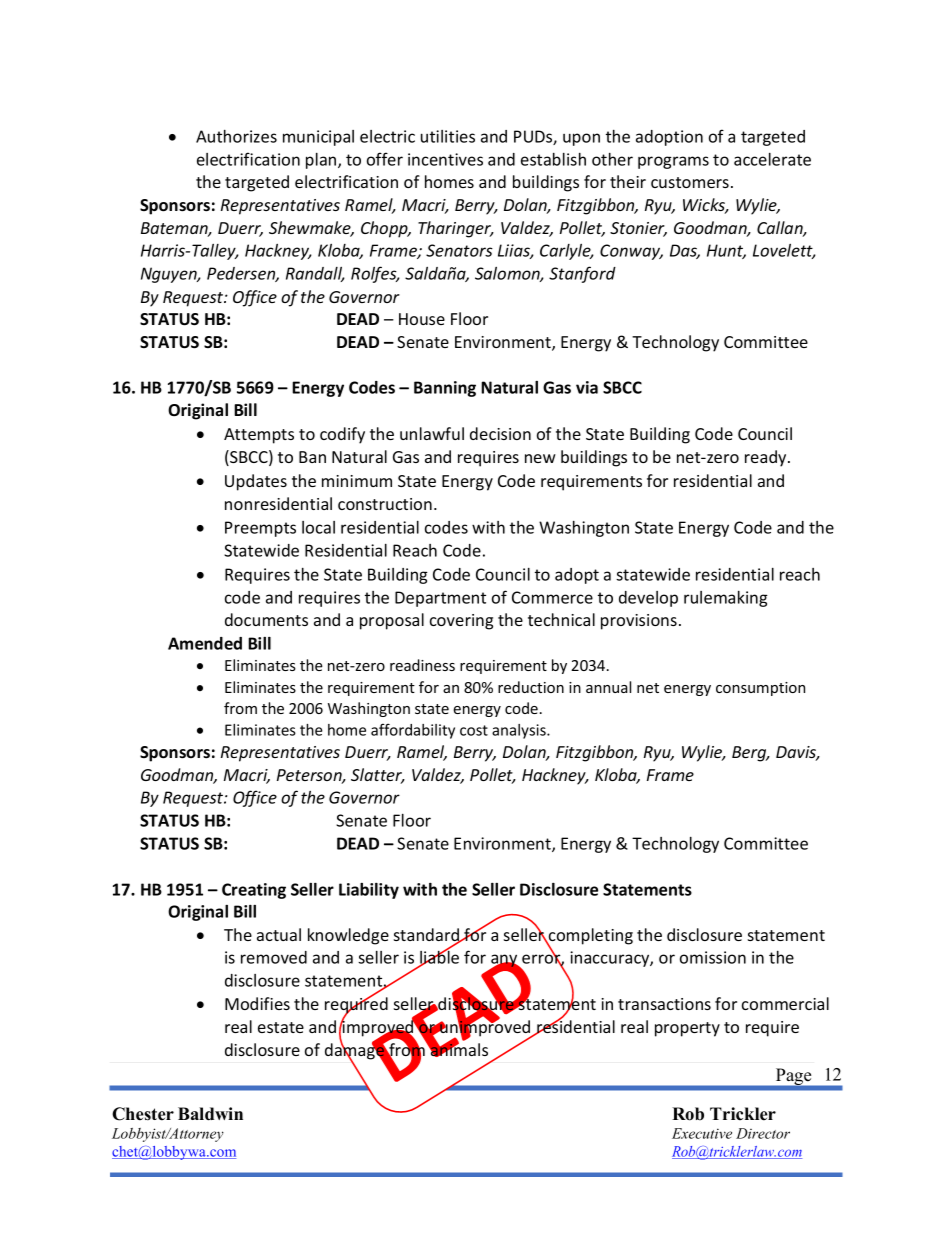  What do you see at coordinates (259, 436) in the screenshot?
I see `Attempts` at bounding box center [259, 436].
